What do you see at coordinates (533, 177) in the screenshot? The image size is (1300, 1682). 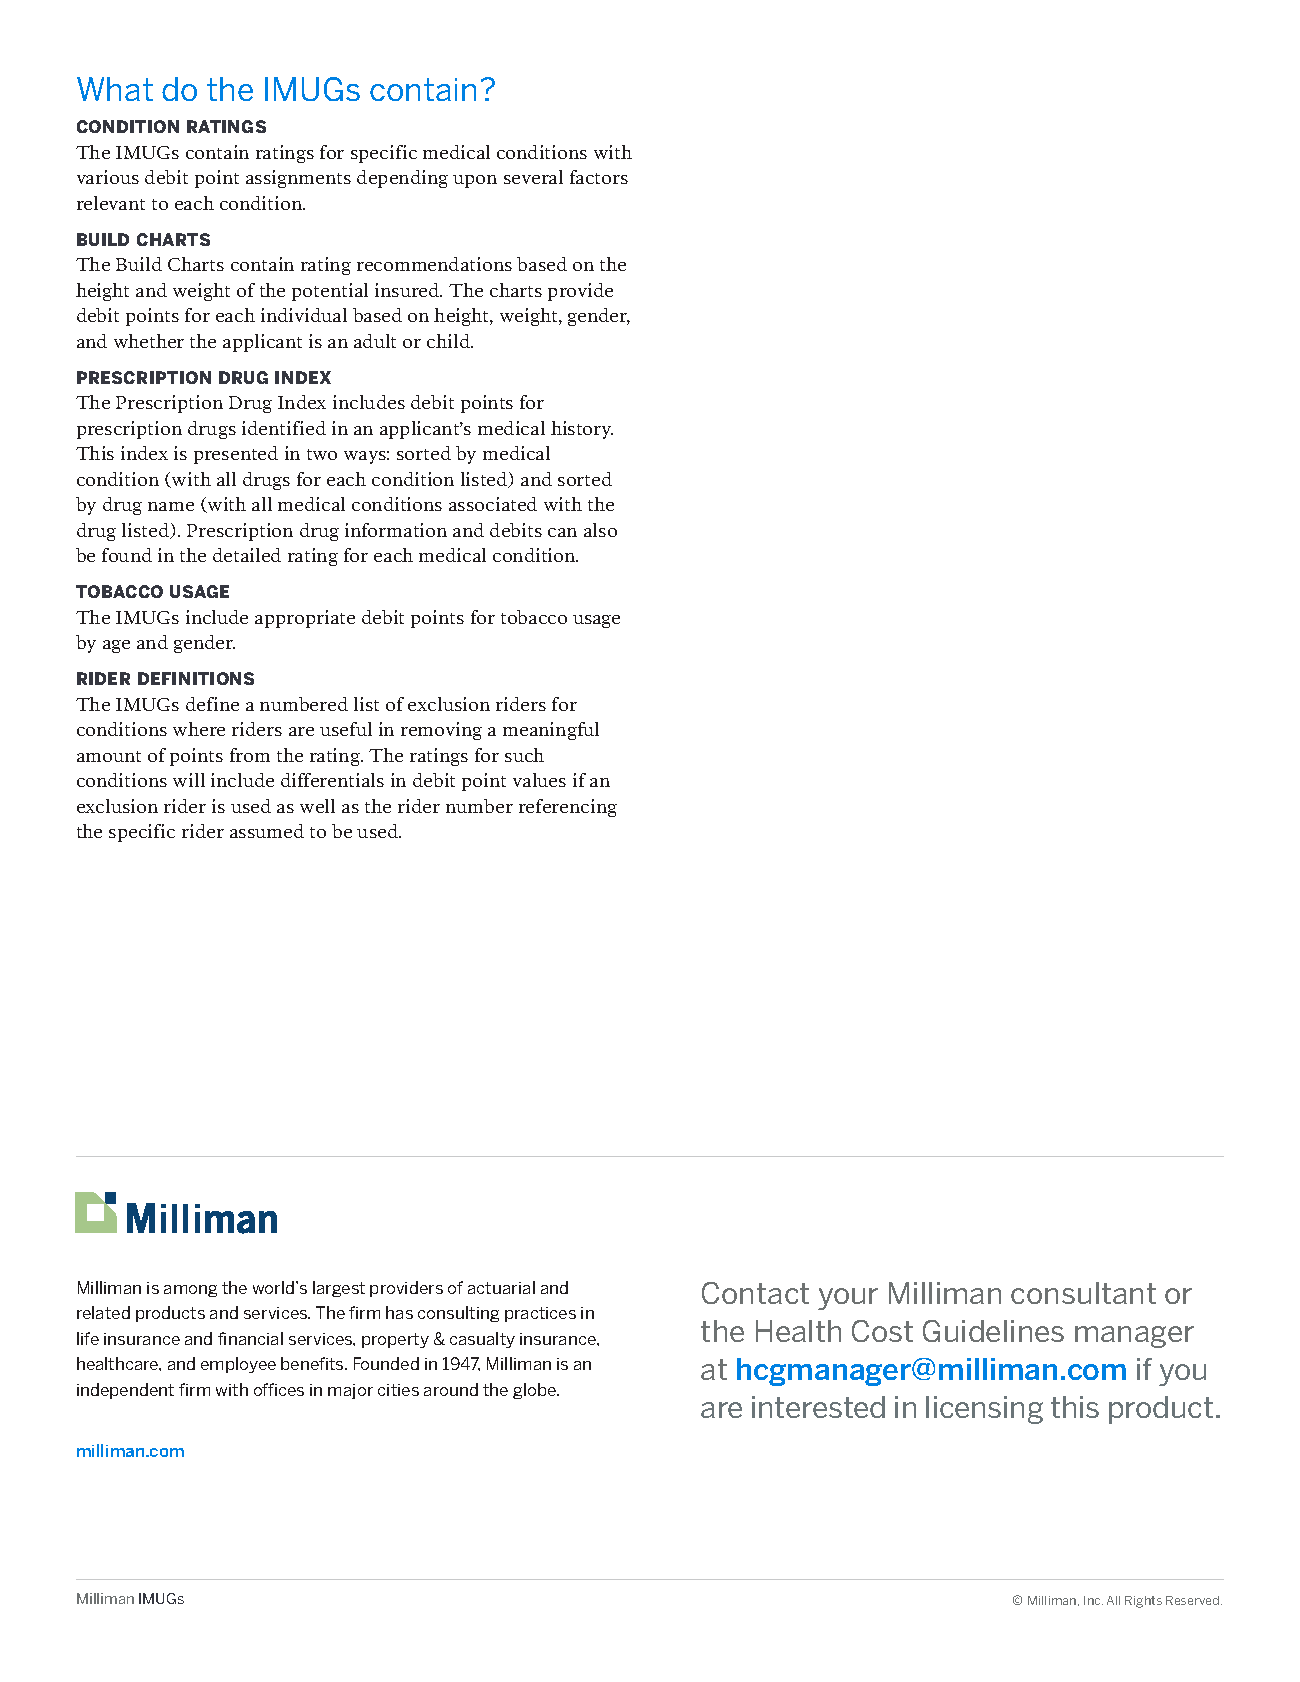 I see `several` at bounding box center [533, 177].
